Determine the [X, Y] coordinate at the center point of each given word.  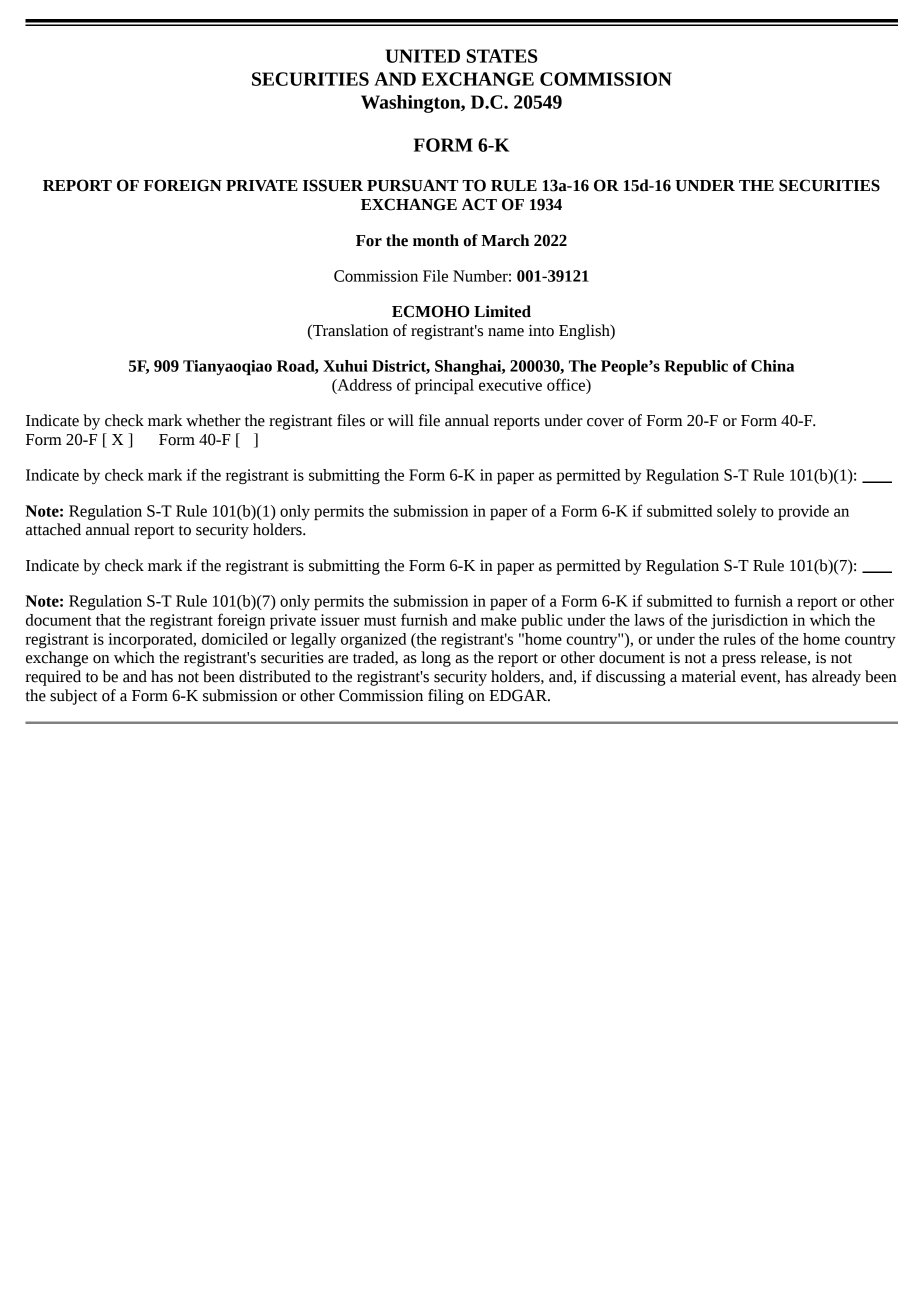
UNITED [422, 56]
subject [74, 697]
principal [444, 386]
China [772, 366]
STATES [502, 56]
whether [213, 420]
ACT [479, 204]
